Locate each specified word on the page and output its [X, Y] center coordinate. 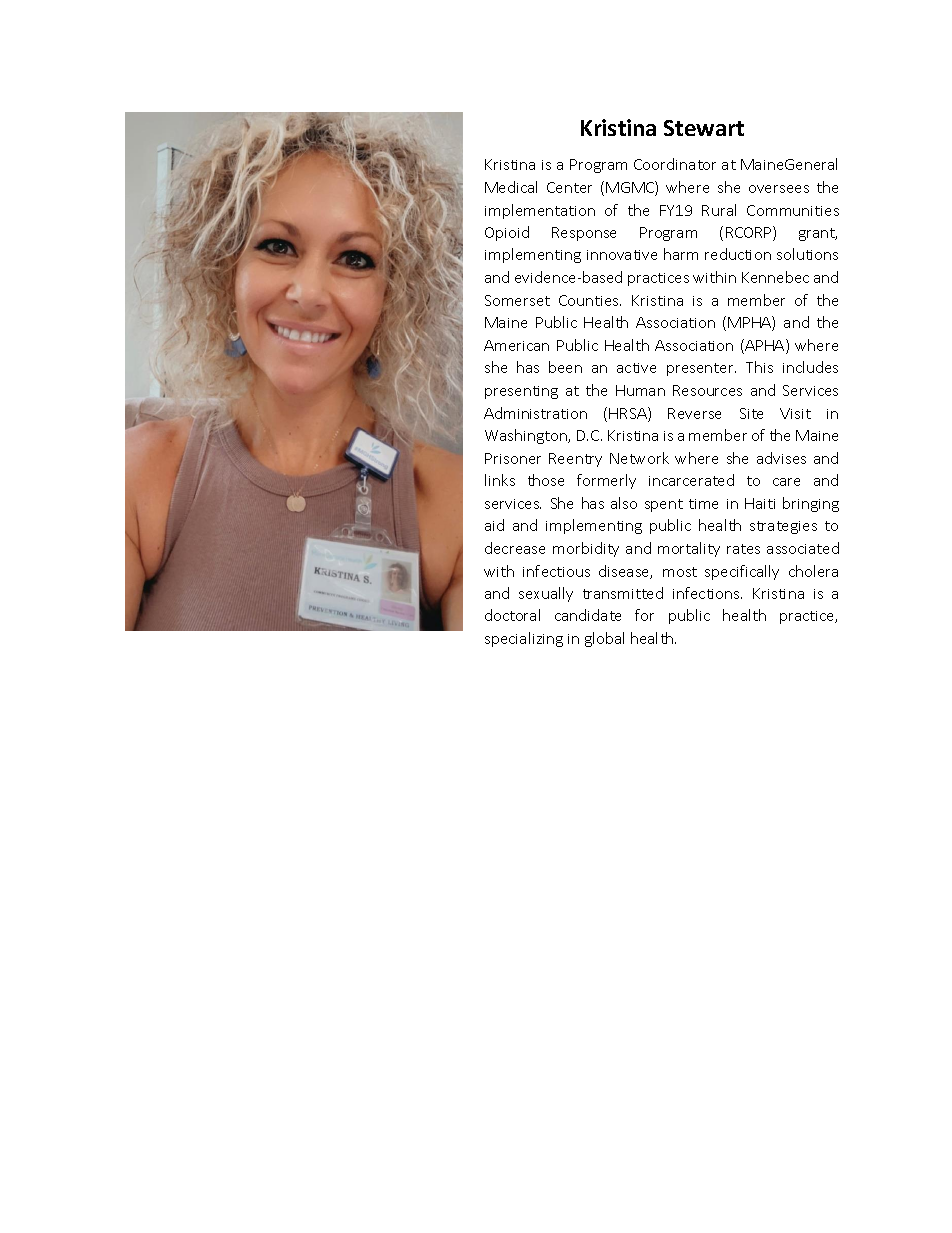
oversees [779, 189]
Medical [511, 187]
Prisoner [513, 458]
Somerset [517, 300]
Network [639, 458]
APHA [765, 346]
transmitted [623, 593]
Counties [590, 300]
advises [781, 458]
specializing [524, 639]
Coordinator [675, 164]
